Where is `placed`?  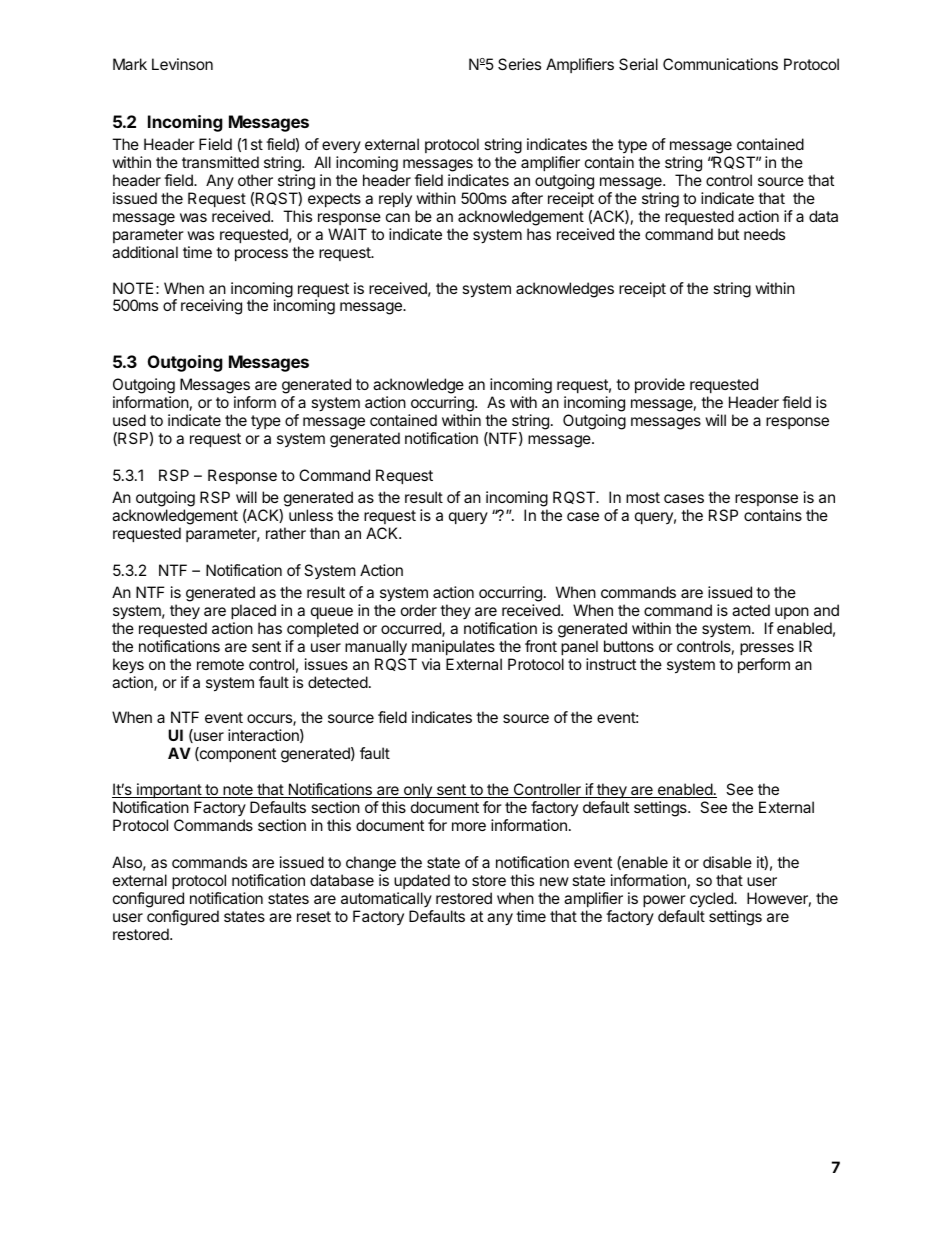
placed is located at coordinates (253, 611).
